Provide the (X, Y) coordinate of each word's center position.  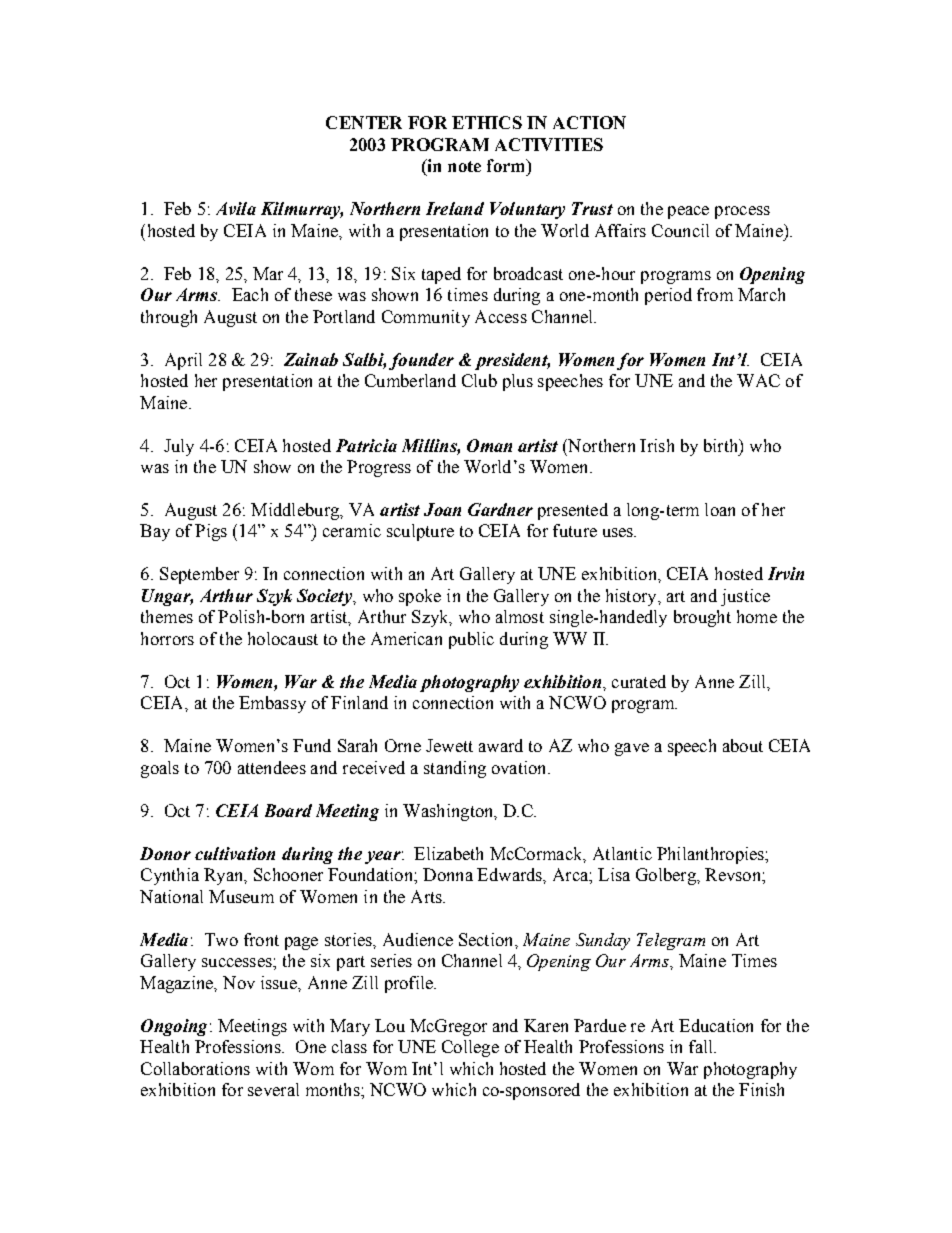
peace (688, 212)
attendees (272, 767)
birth (722, 446)
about (743, 745)
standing (455, 769)
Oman (489, 445)
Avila (236, 208)
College (470, 1048)
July (179, 447)
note (464, 166)
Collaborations (195, 1068)
